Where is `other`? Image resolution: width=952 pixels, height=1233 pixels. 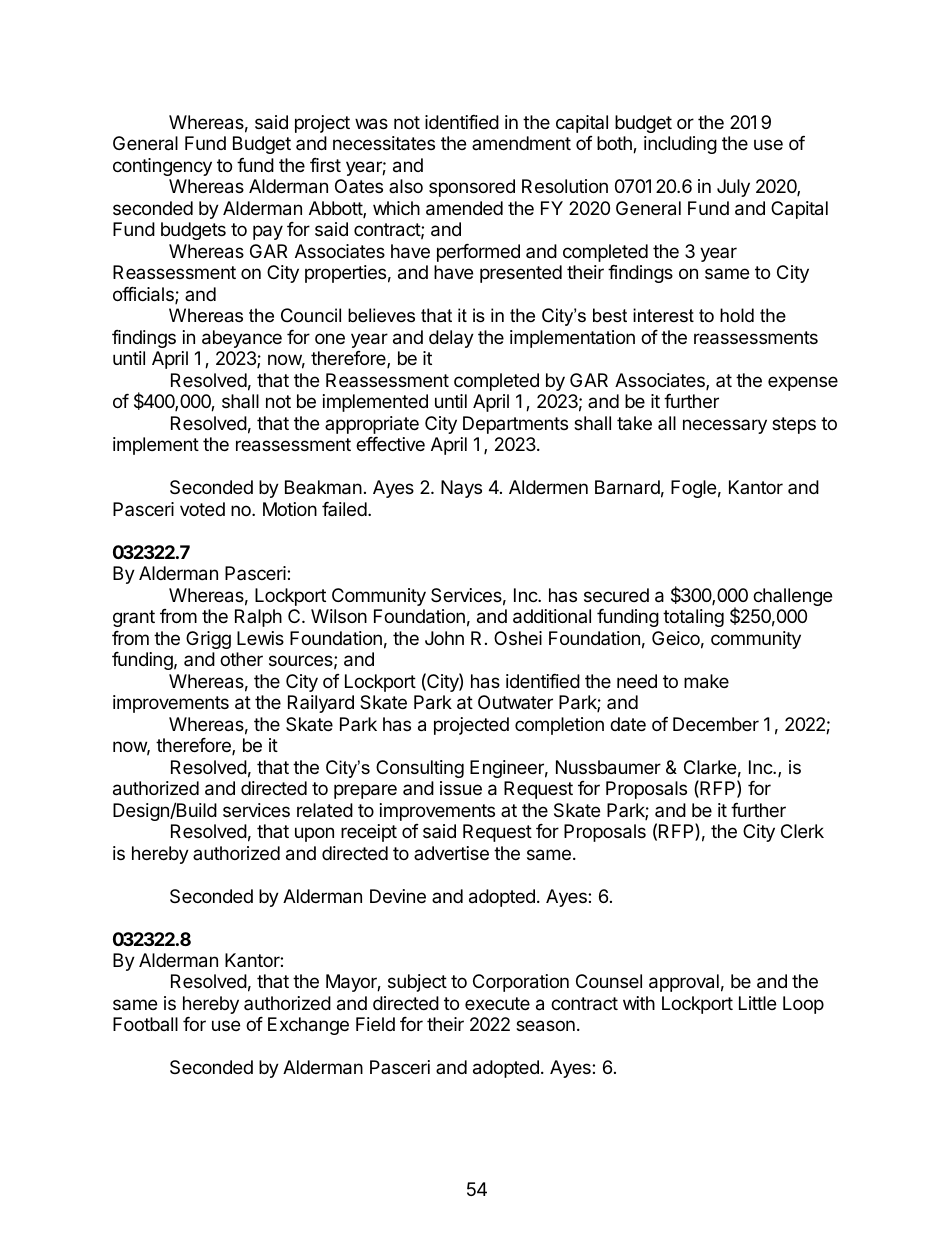
other is located at coordinates (241, 659).
